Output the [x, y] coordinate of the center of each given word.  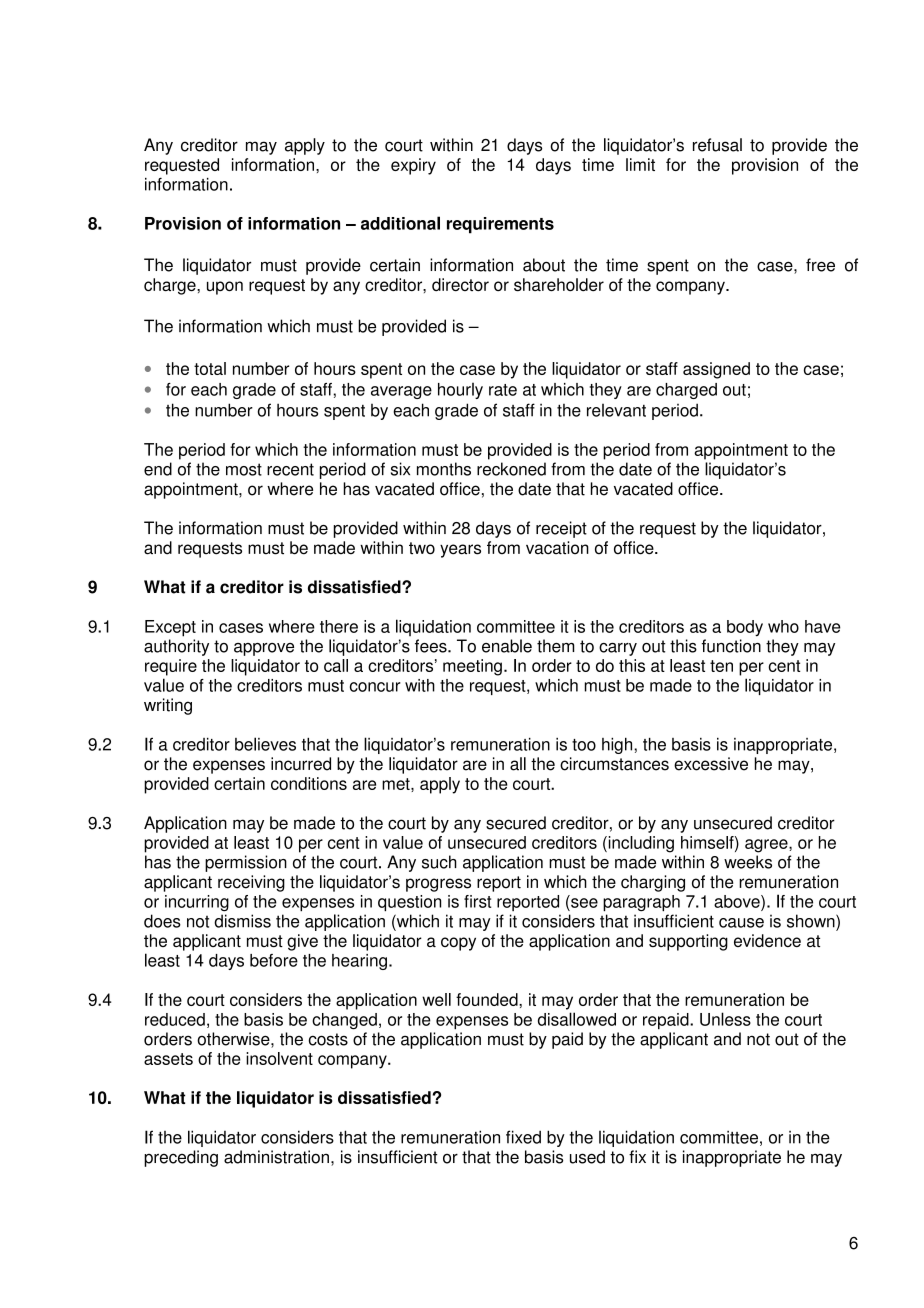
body [745, 628]
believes [265, 744]
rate [503, 390]
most [244, 469]
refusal [717, 145]
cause [741, 923]
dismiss [242, 921]
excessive [711, 764]
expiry [413, 166]
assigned [716, 370]
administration [276, 1157]
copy [458, 944]
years [460, 551]
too [584, 745]
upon [225, 288]
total [210, 368]
